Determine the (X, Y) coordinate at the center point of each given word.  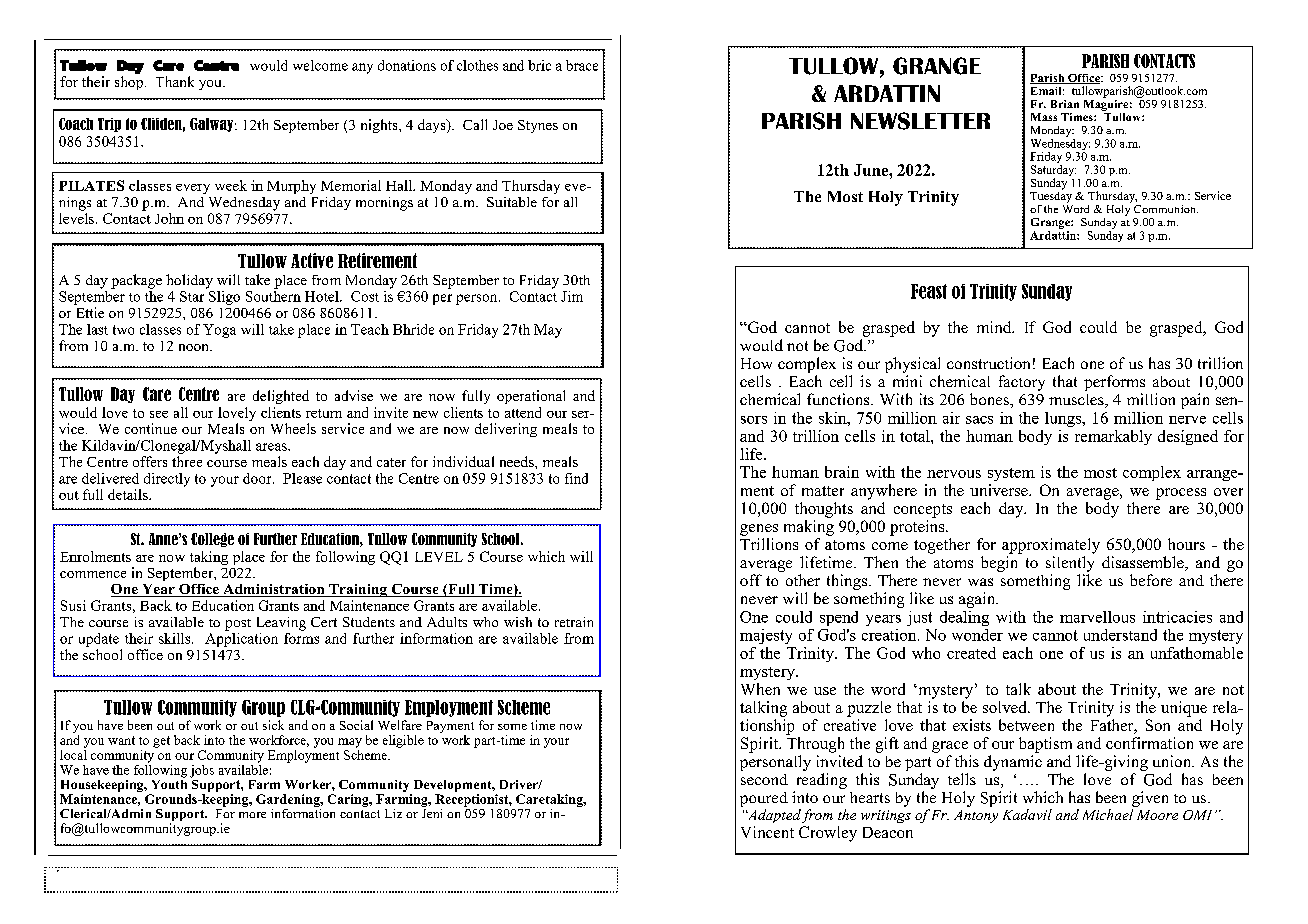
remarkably (1113, 437)
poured (764, 799)
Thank (175, 81)
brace (582, 65)
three (187, 461)
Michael (1108, 814)
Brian (1065, 104)
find (576, 478)
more (252, 815)
